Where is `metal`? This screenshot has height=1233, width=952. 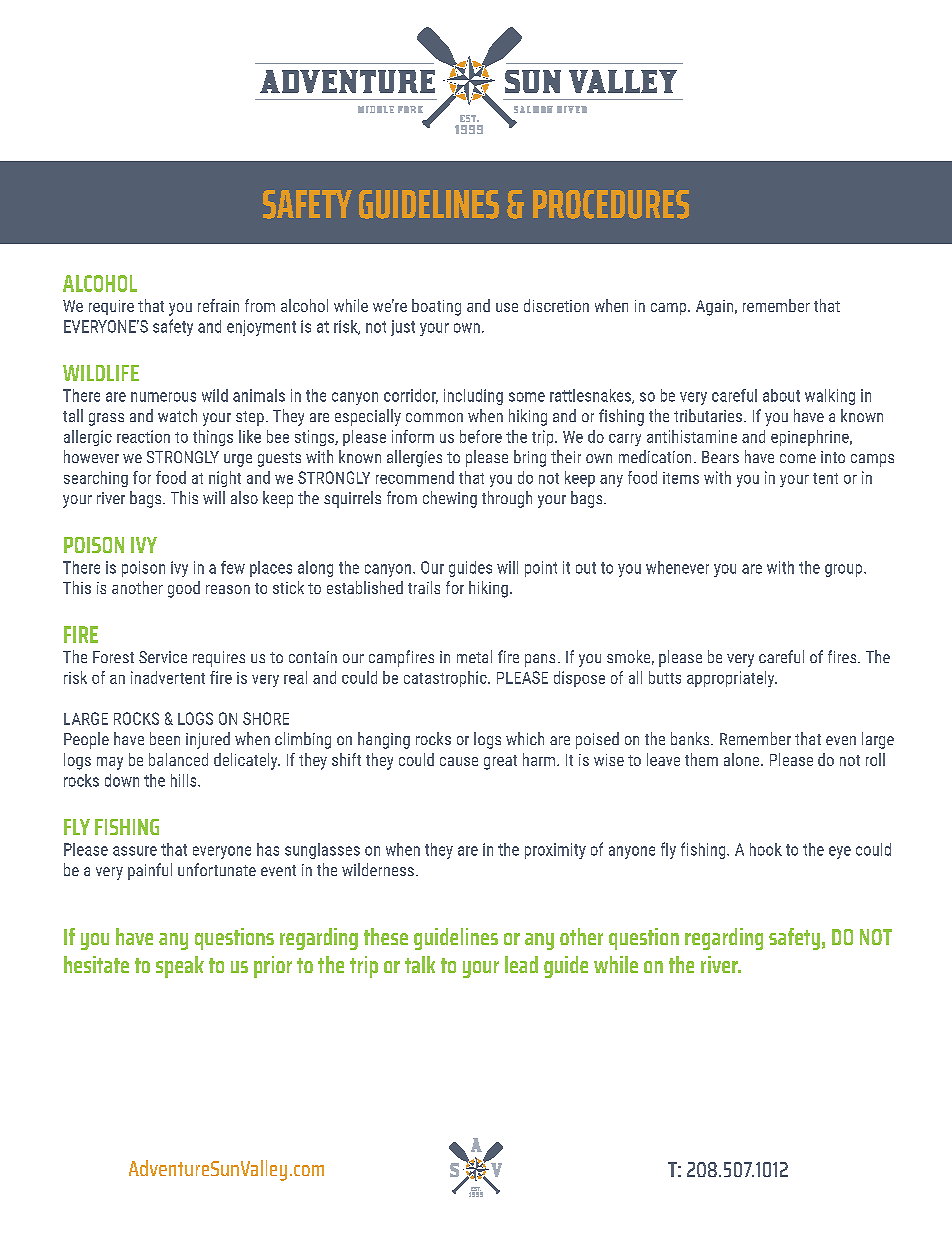 metal is located at coordinates (474, 656).
